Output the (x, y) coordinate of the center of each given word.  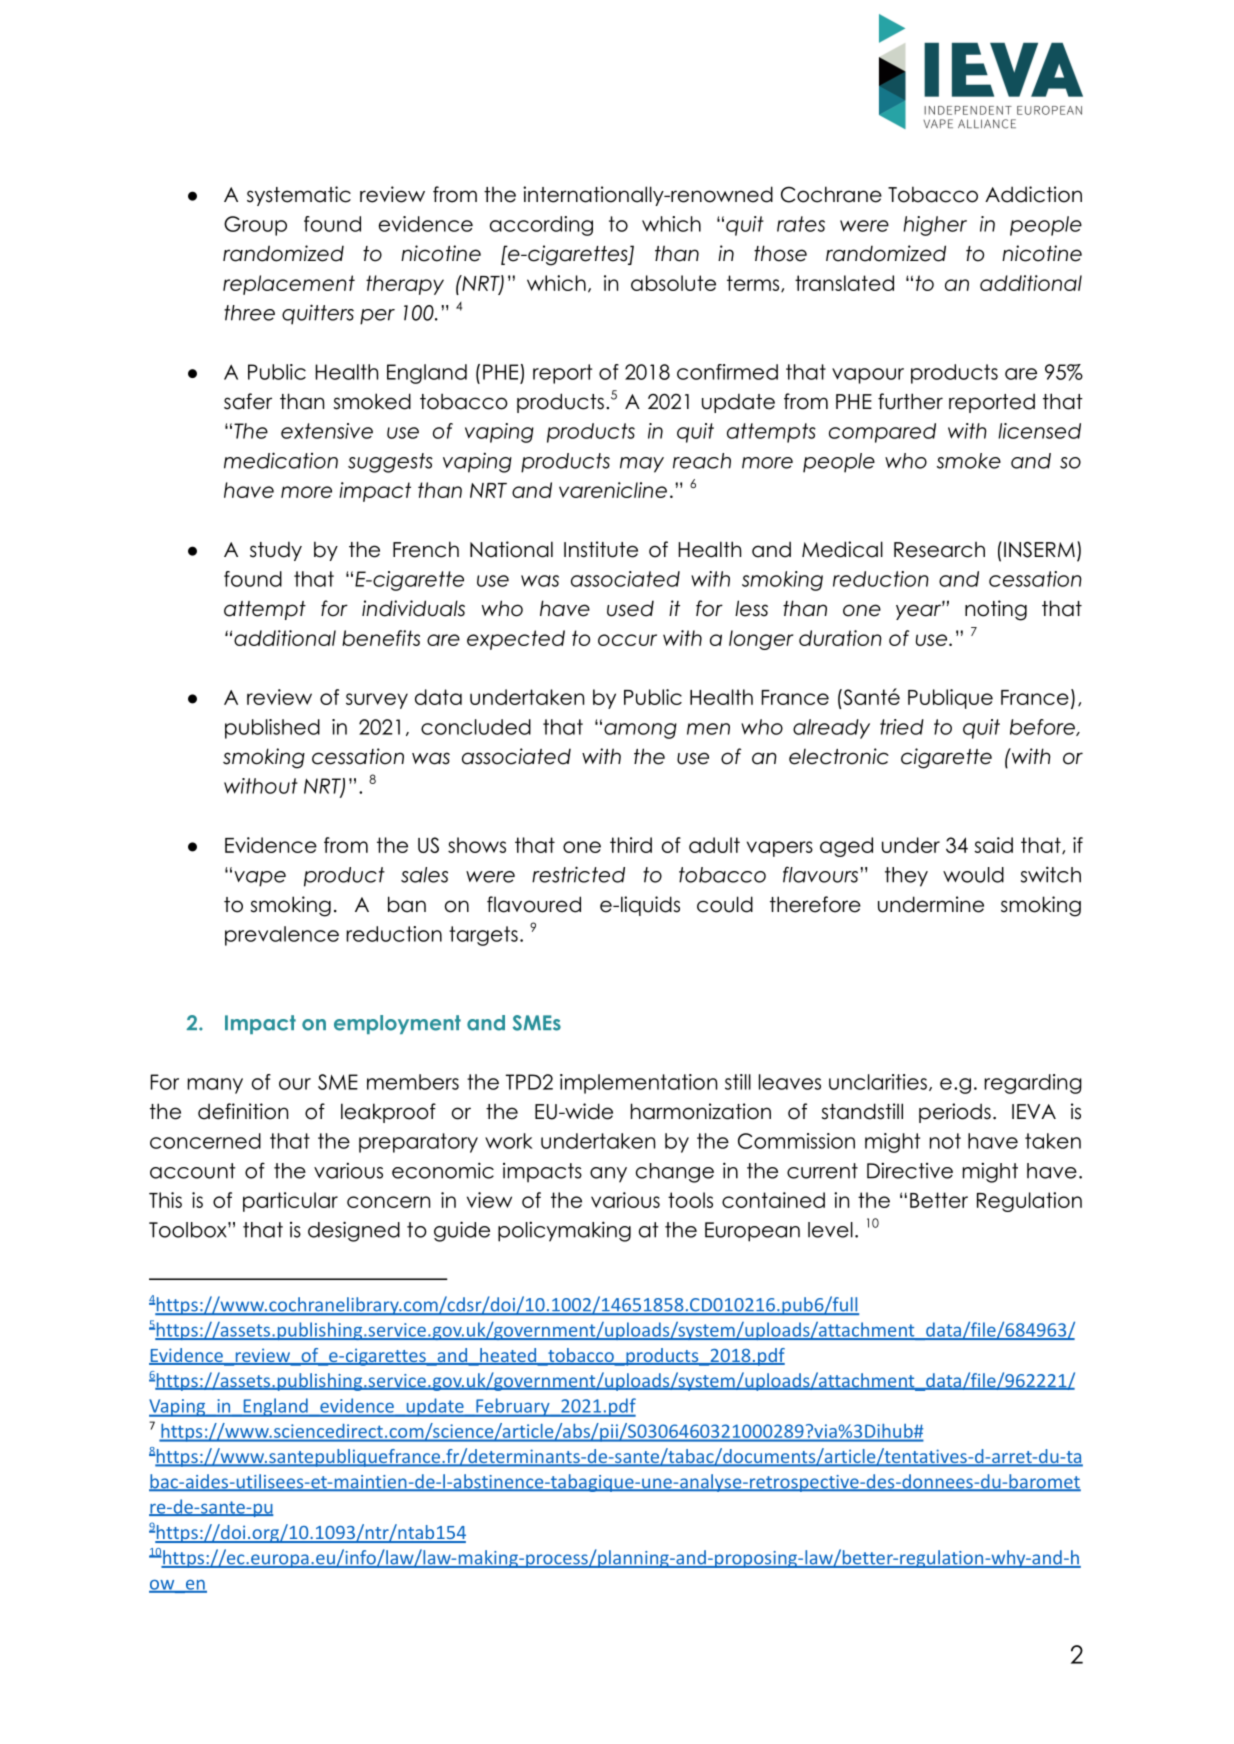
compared (882, 433)
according (541, 226)
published (272, 729)
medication (281, 460)
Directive (910, 1170)
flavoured (534, 904)
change (675, 1173)
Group (255, 226)
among (640, 731)
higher (935, 226)
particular (290, 1202)
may (642, 465)
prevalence (282, 936)
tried (902, 727)
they (906, 877)
